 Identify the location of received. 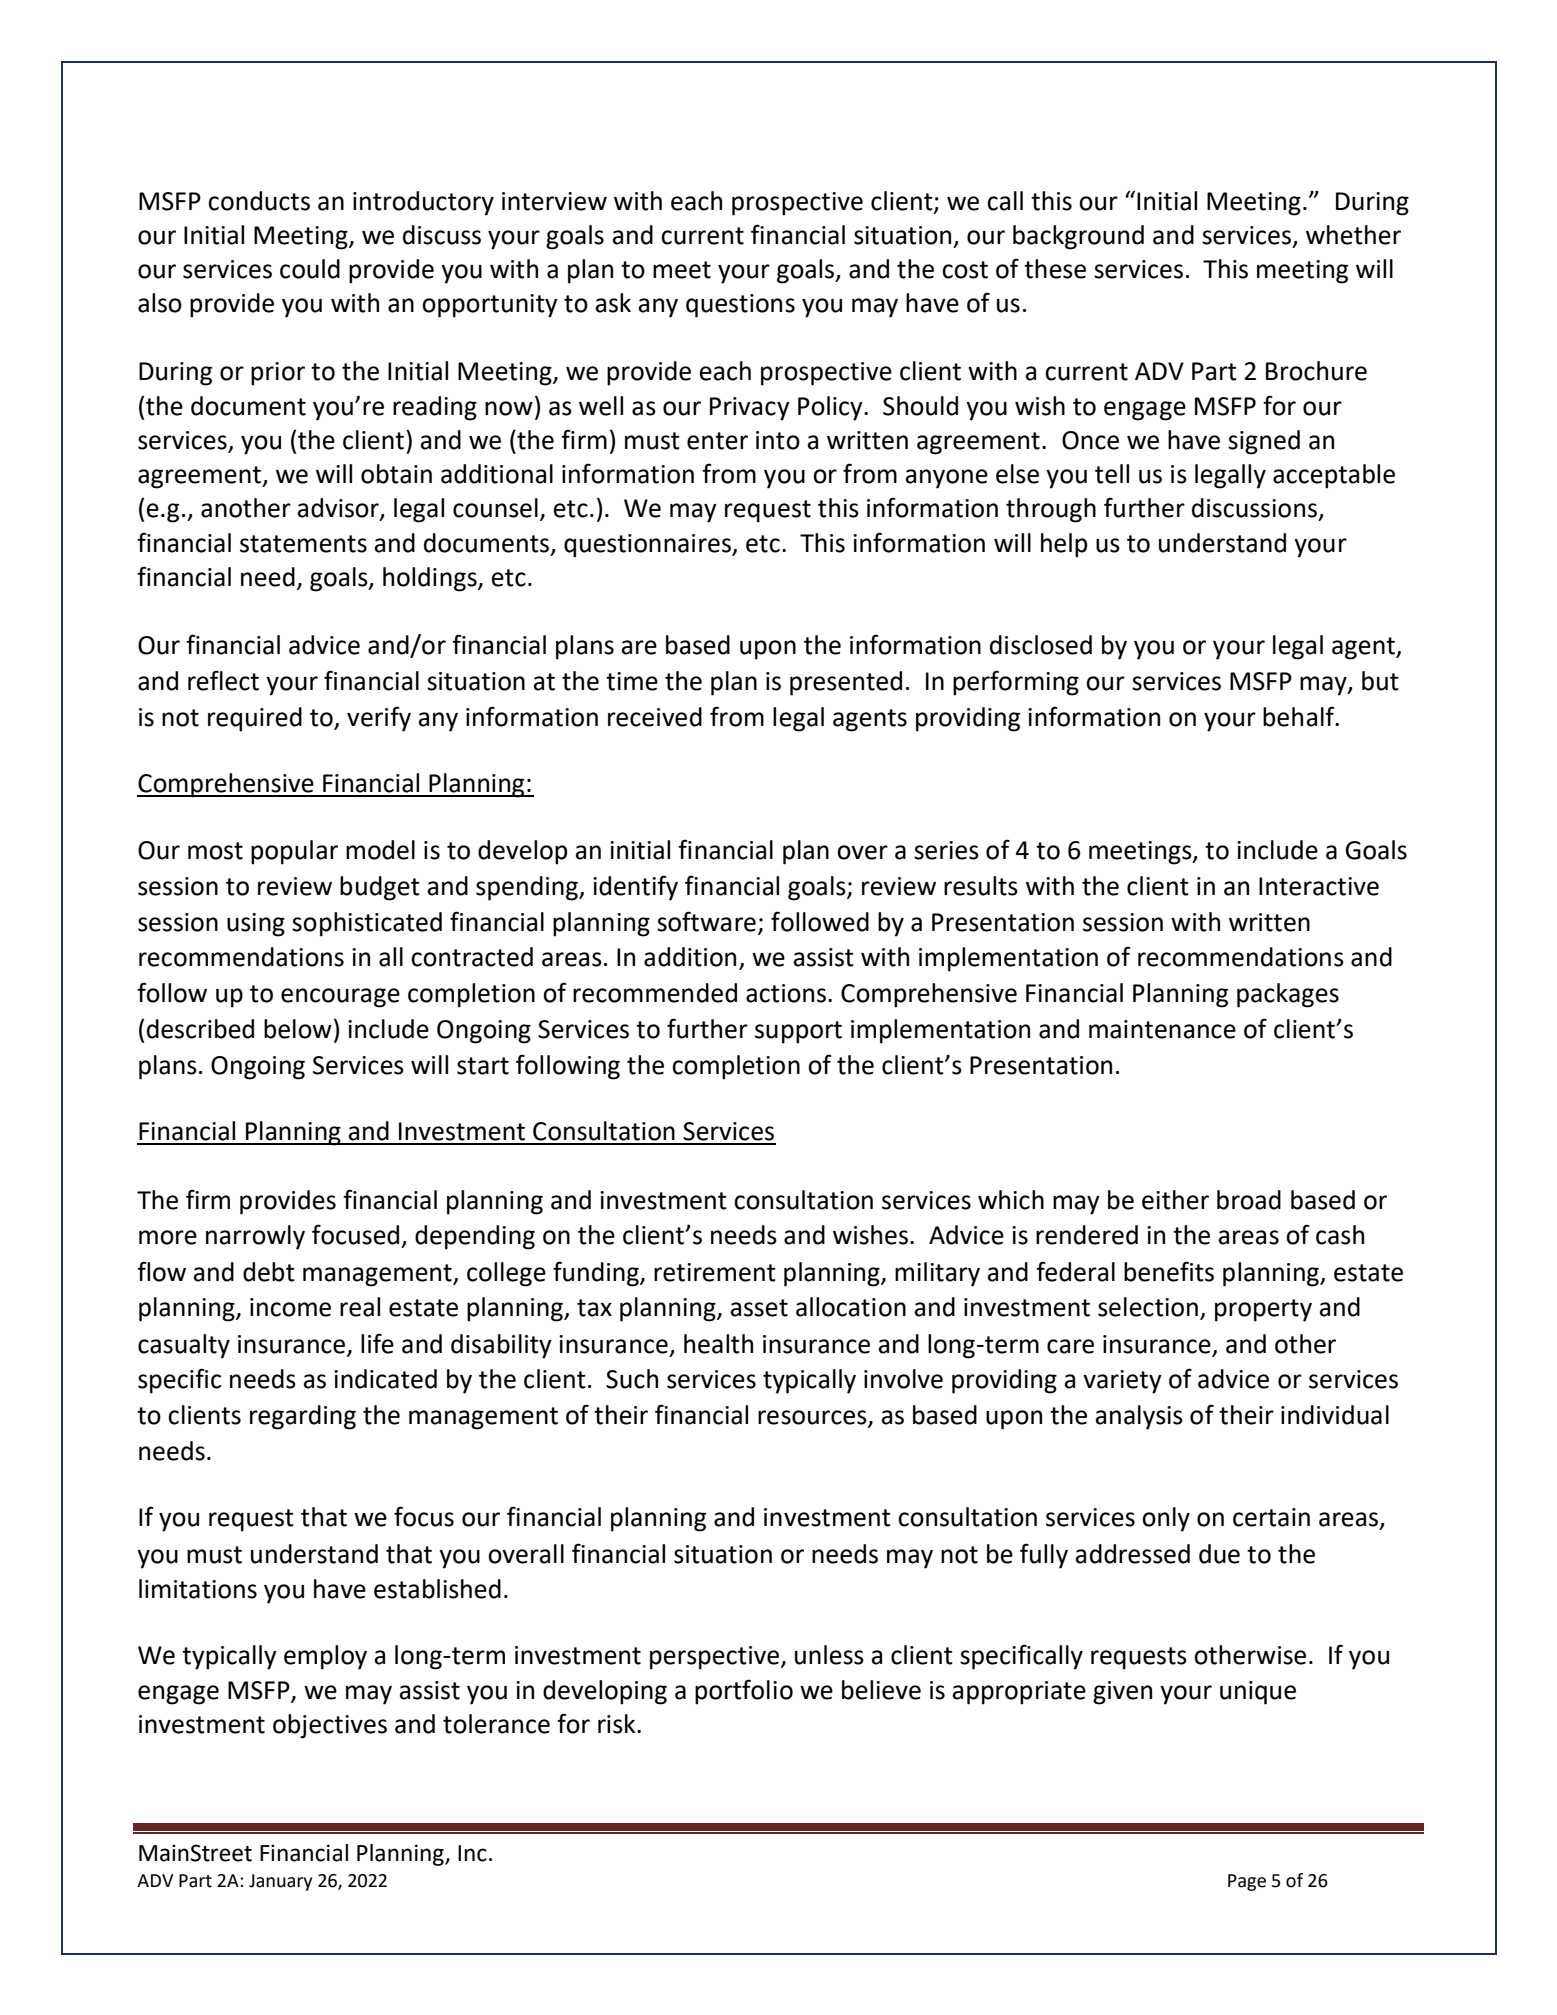
(655, 717).
